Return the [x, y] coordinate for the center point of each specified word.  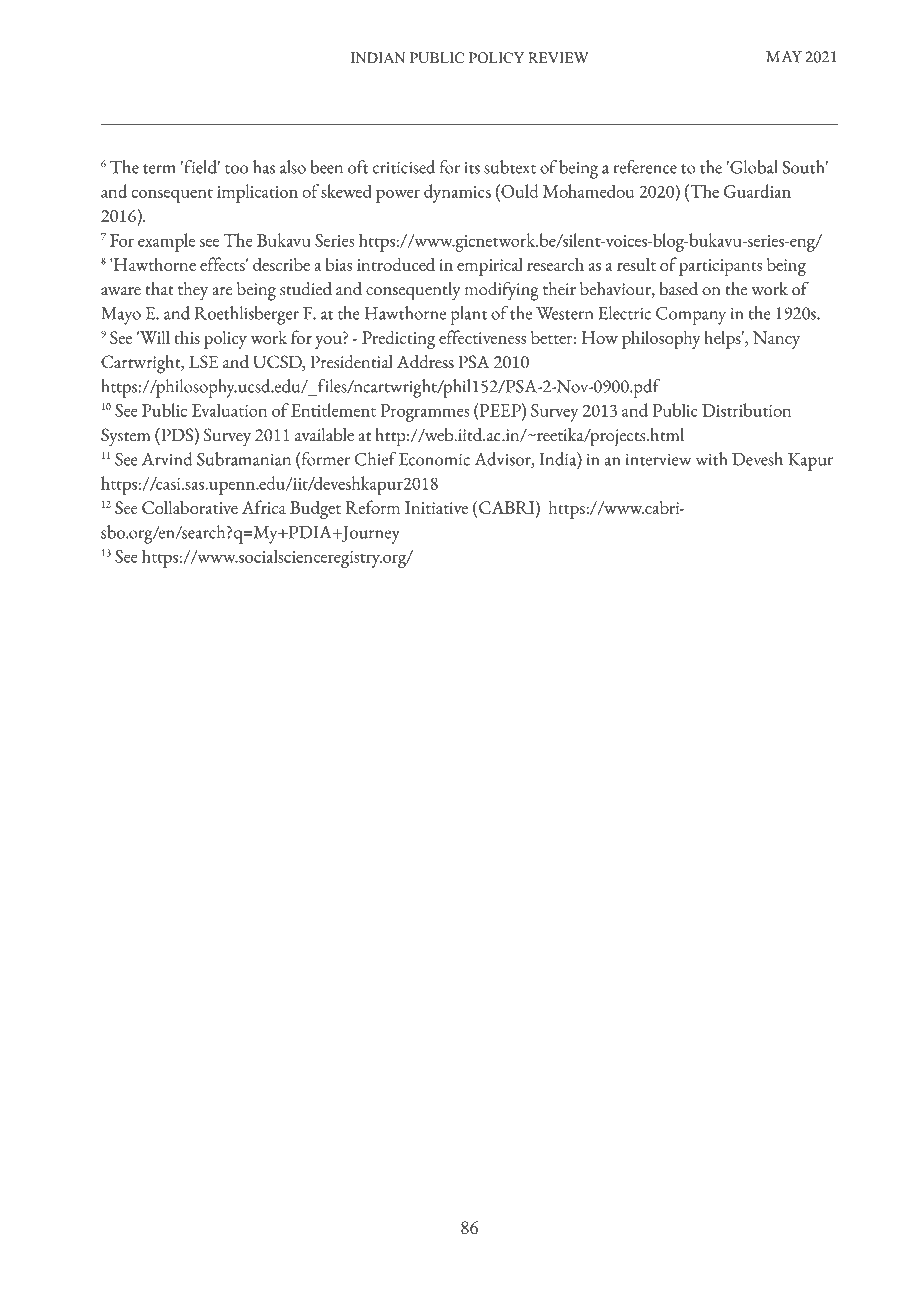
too [236, 169]
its [472, 168]
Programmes [424, 413]
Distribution [746, 410]
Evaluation [229, 410]
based [678, 289]
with [712, 459]
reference [645, 167]
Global [753, 167]
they [193, 291]
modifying [502, 291]
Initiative [436, 507]
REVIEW [558, 57]
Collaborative [190, 507]
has [264, 167]
